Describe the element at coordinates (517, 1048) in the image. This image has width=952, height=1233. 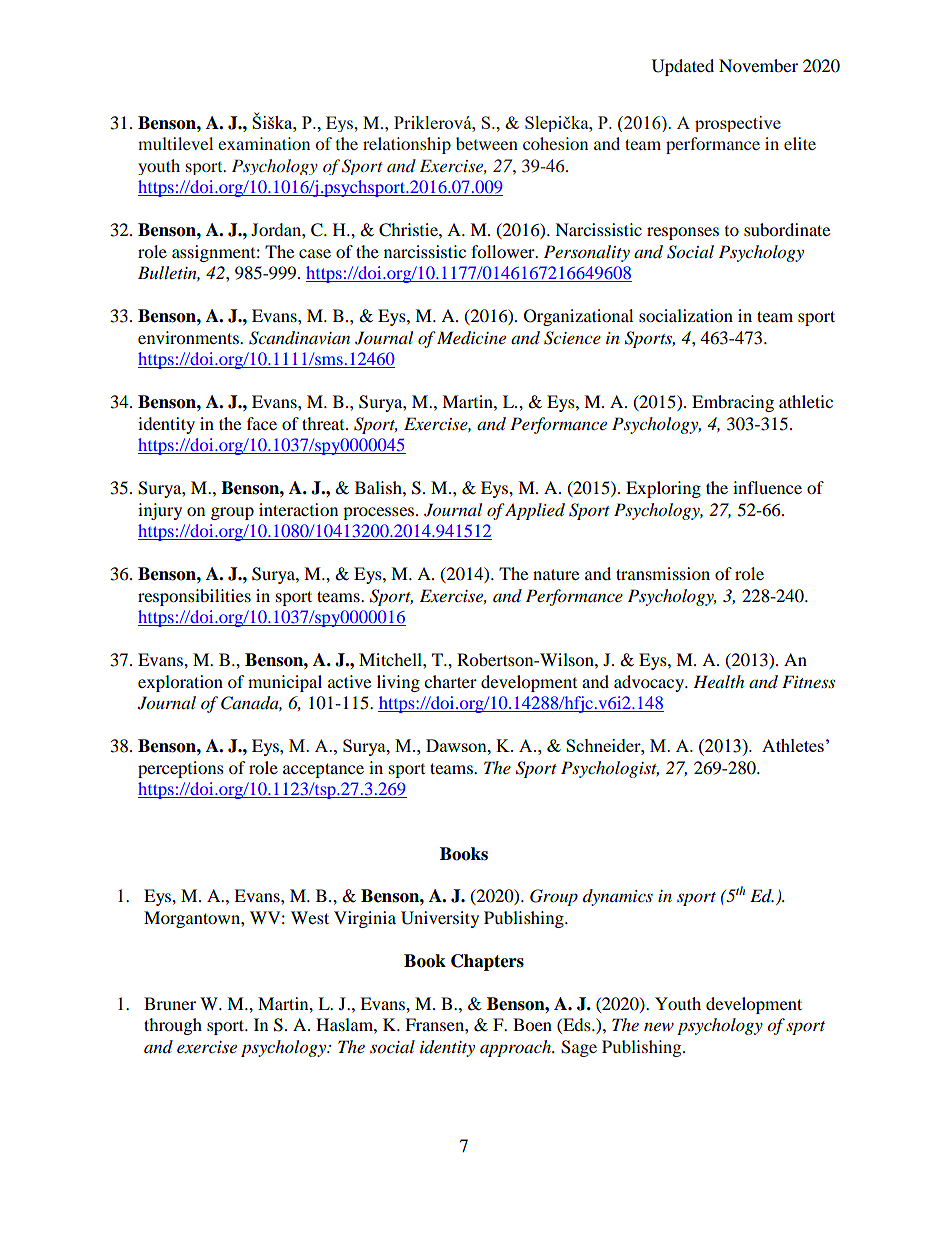
I see `approach` at that location.
